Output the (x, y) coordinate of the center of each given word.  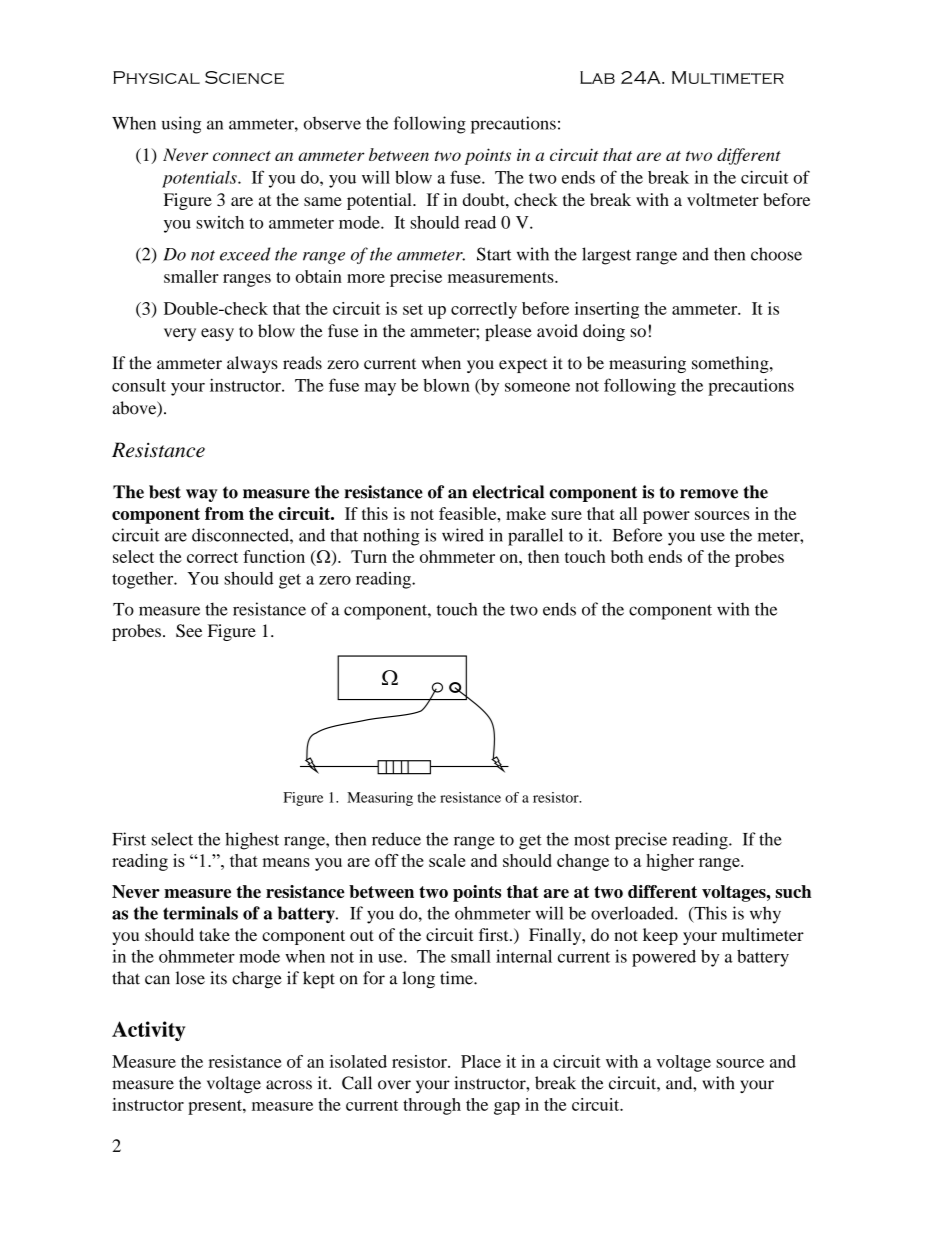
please (508, 332)
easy (217, 334)
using (181, 125)
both (627, 556)
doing (604, 332)
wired (463, 535)
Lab (597, 77)
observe (332, 123)
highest (252, 841)
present (216, 1107)
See (189, 631)
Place (481, 1061)
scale (447, 860)
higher (670, 862)
